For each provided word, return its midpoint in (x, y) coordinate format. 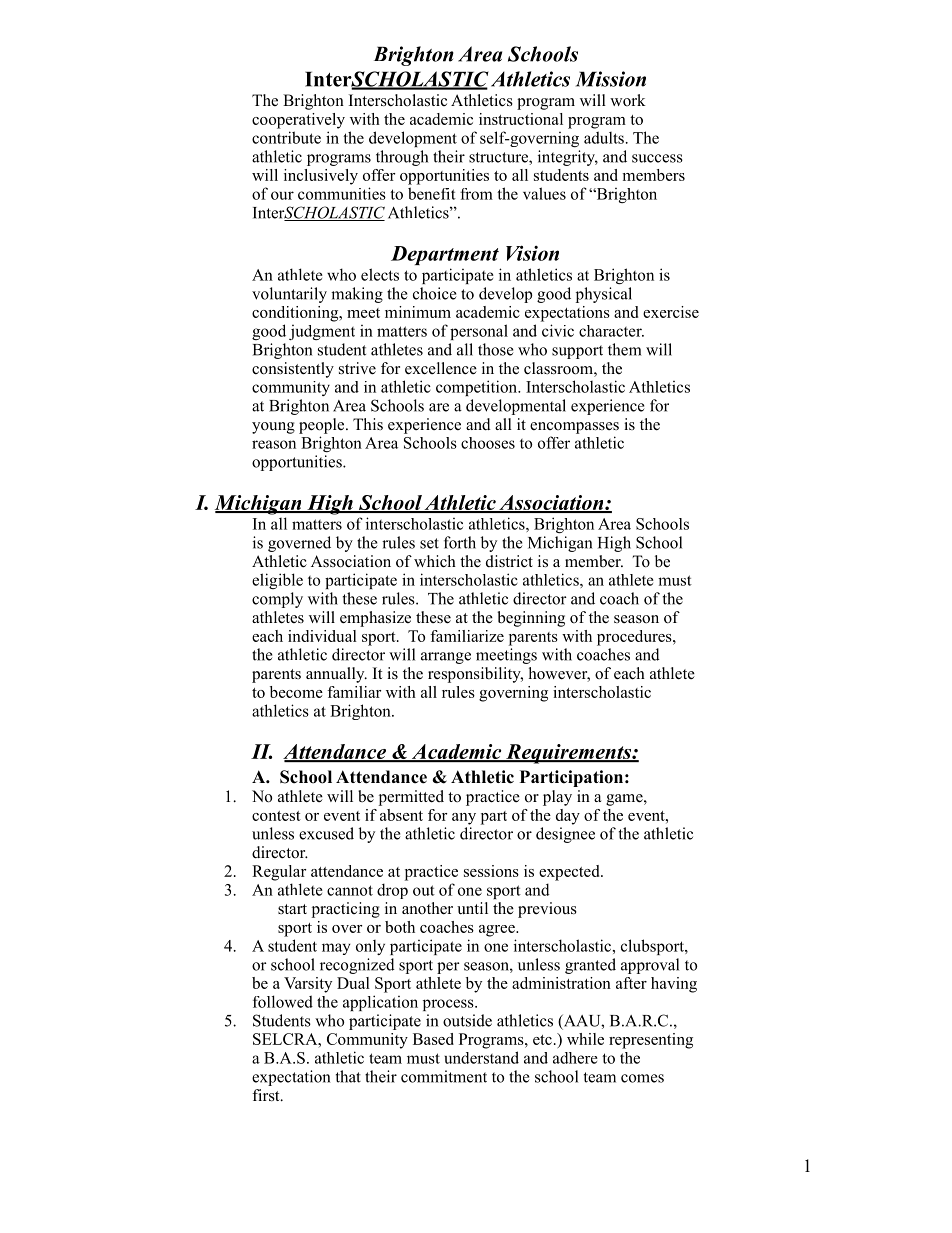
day (568, 817)
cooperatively (298, 121)
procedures (635, 638)
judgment (322, 332)
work (628, 100)
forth (460, 542)
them (624, 349)
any (464, 819)
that (348, 1076)
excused (326, 833)
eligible (277, 581)
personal (479, 332)
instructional (521, 119)
